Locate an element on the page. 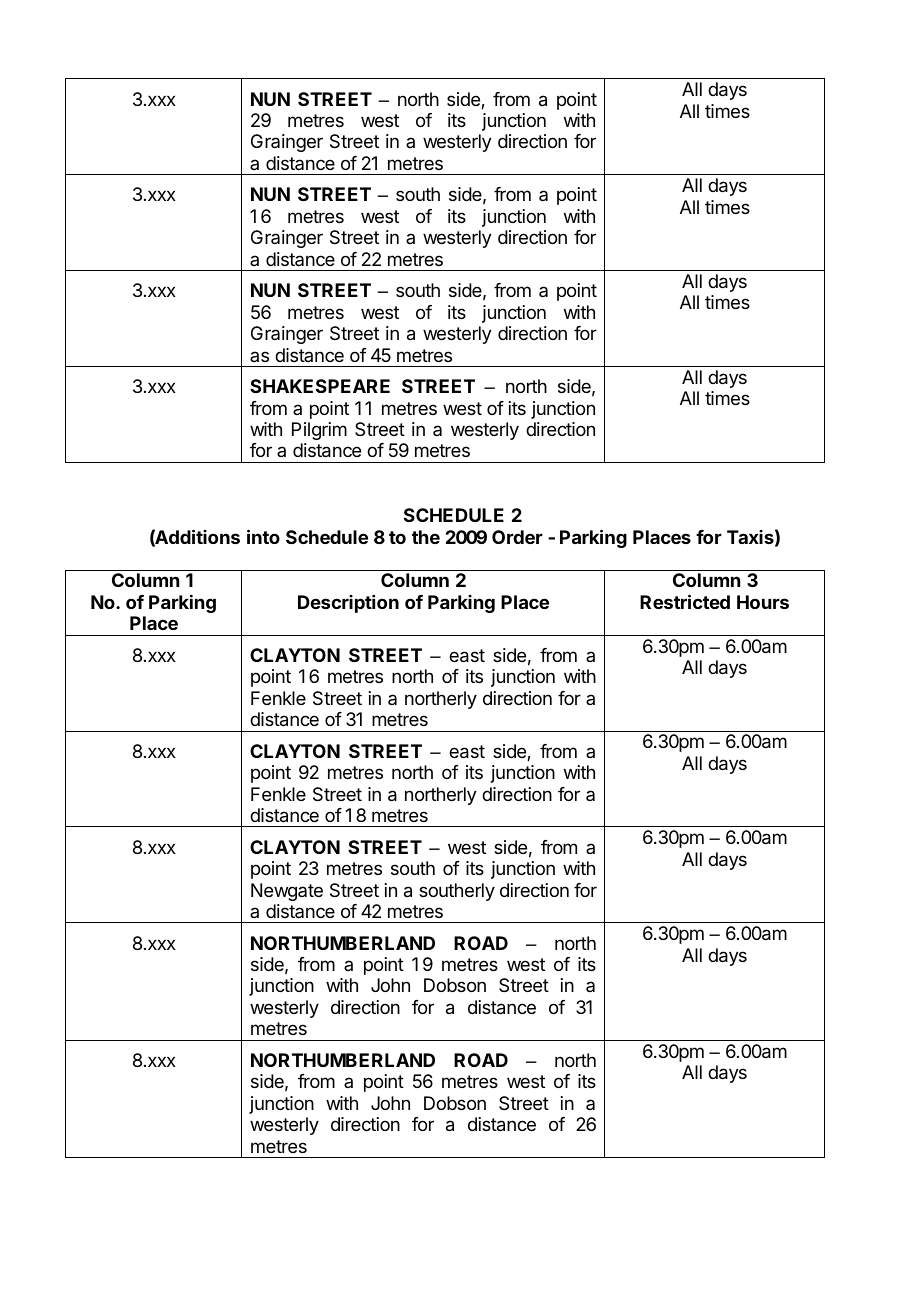  into is located at coordinates (263, 536).
